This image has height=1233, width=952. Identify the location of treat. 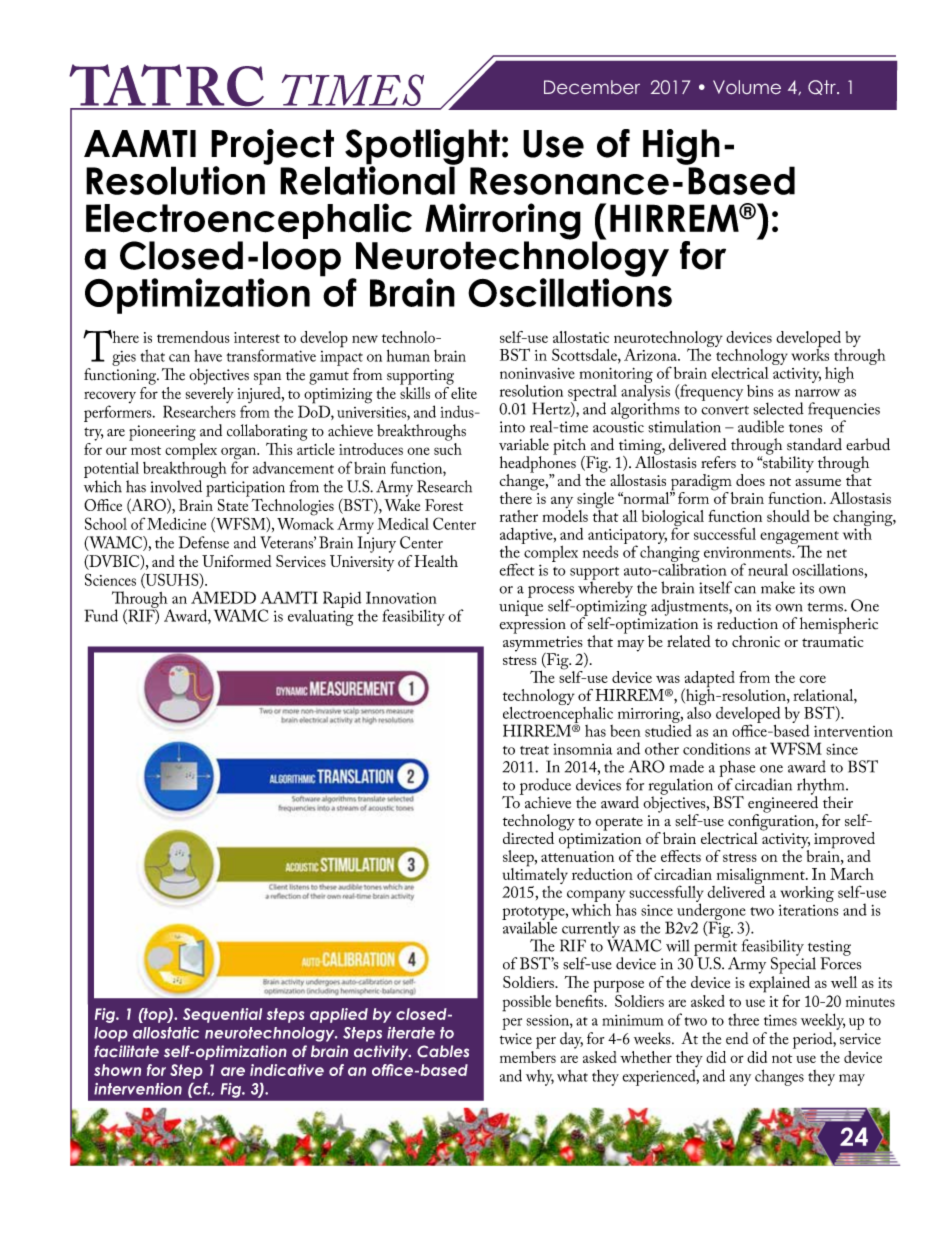
(534, 750).
